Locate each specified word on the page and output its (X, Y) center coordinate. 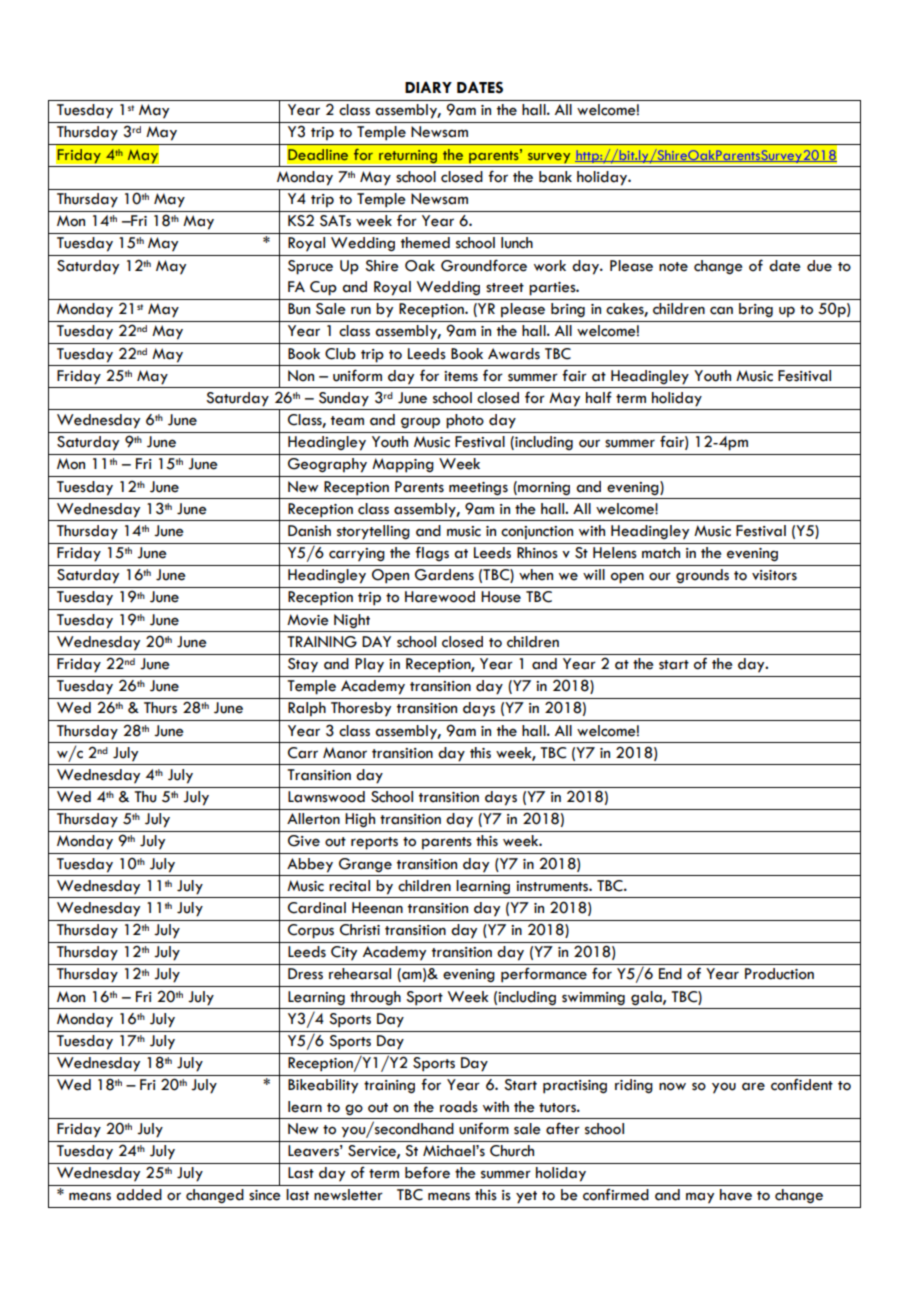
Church (512, 1151)
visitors (774, 575)
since (265, 1195)
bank (555, 177)
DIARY (428, 87)
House (501, 597)
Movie (308, 620)
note (673, 267)
